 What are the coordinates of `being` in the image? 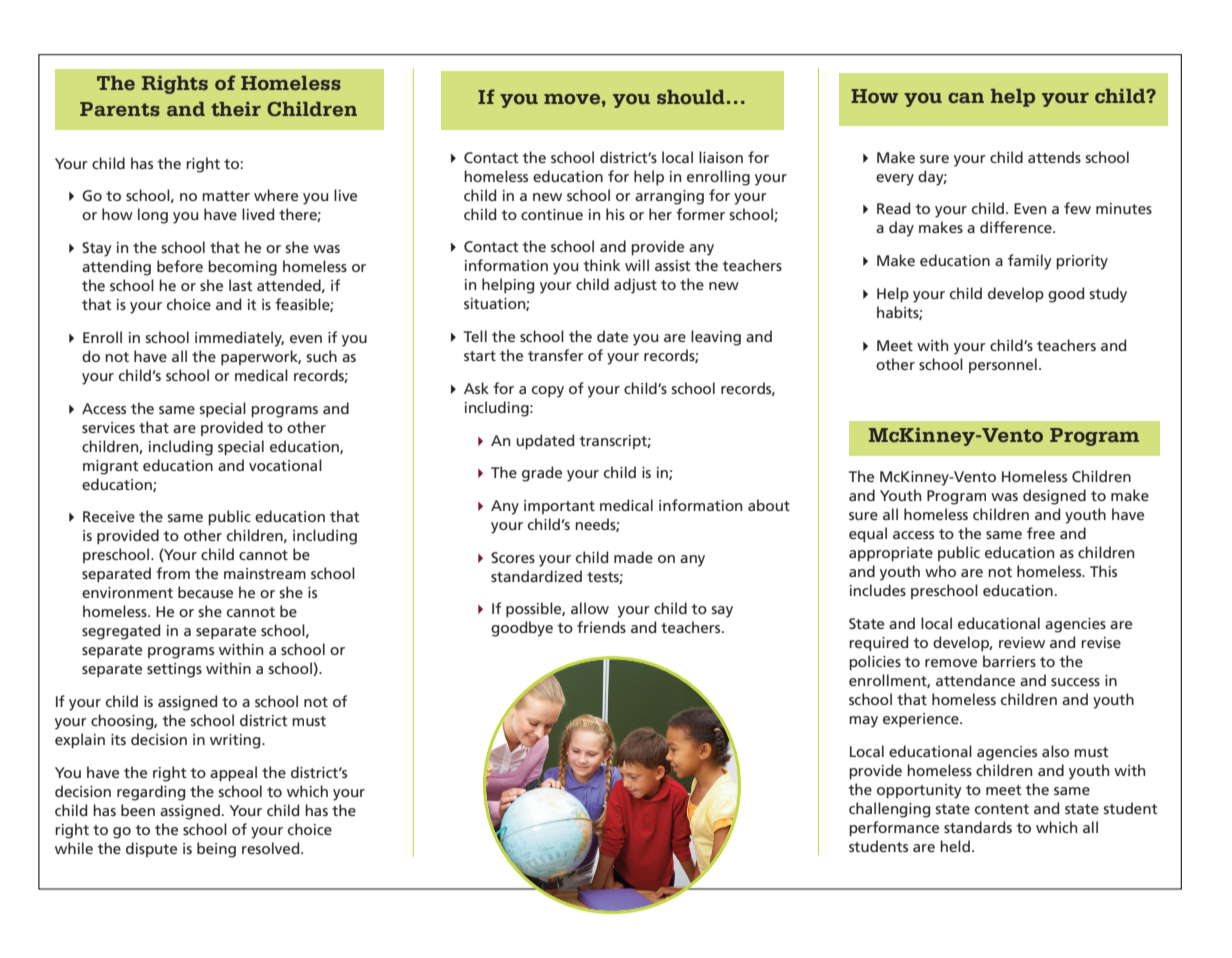 It's located at (216, 850).
